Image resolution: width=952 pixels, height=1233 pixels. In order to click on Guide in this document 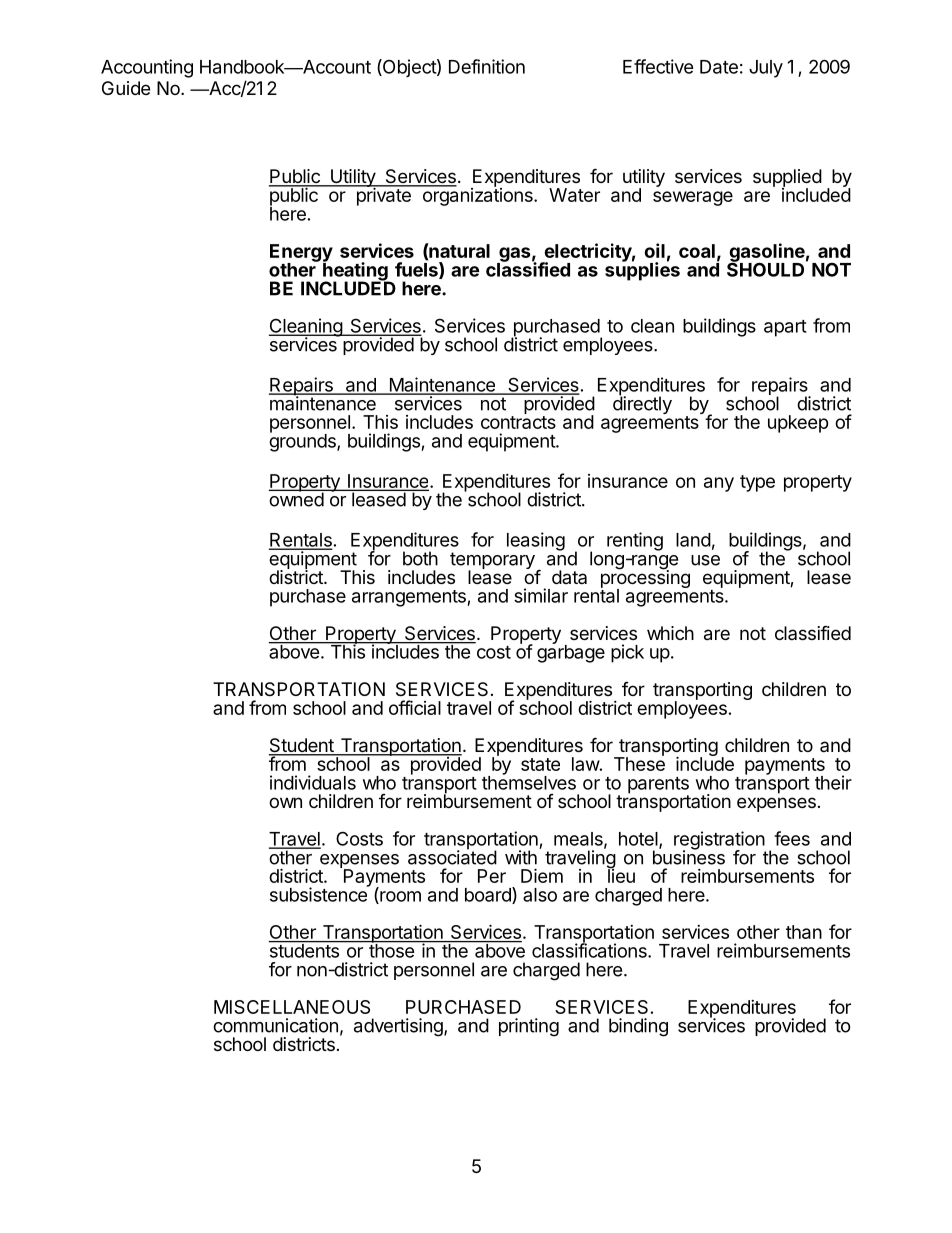, I will do `click(126, 88)`.
